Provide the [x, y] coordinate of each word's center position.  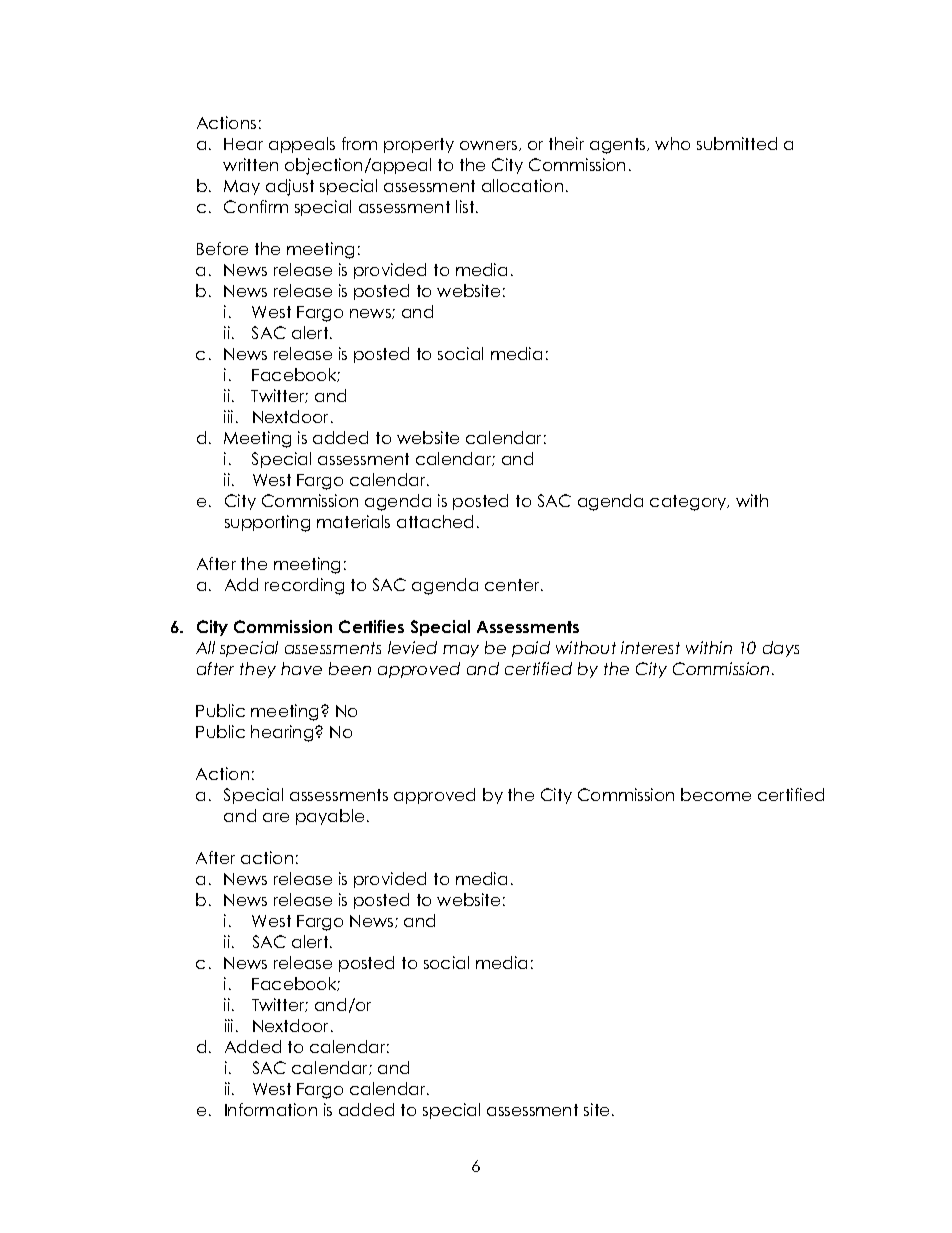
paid [531, 649]
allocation [522, 185]
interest [650, 647]
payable [330, 817]
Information [271, 1109]
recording [304, 586]
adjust [290, 187]
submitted [737, 143]
